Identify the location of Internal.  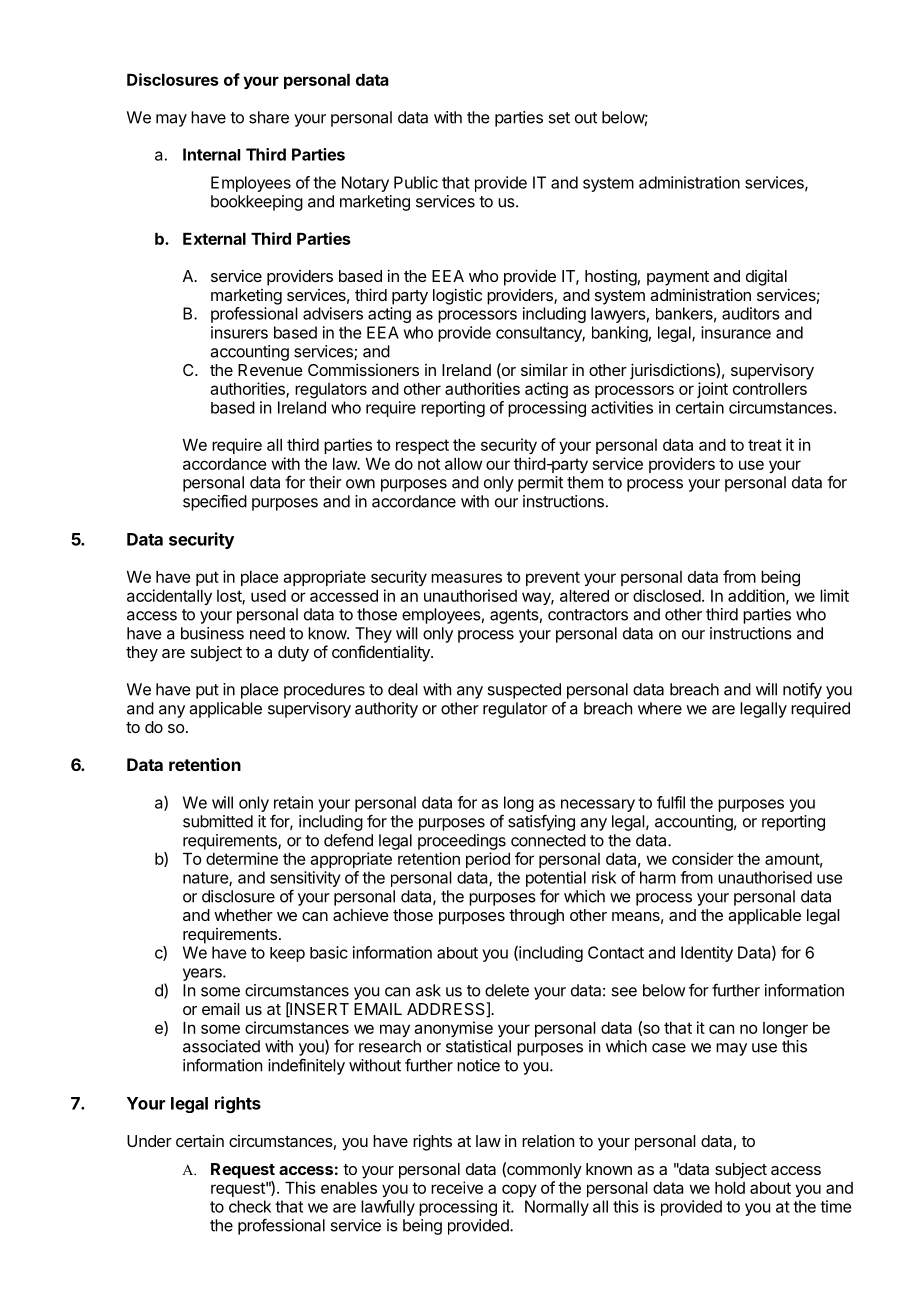
(211, 154).
